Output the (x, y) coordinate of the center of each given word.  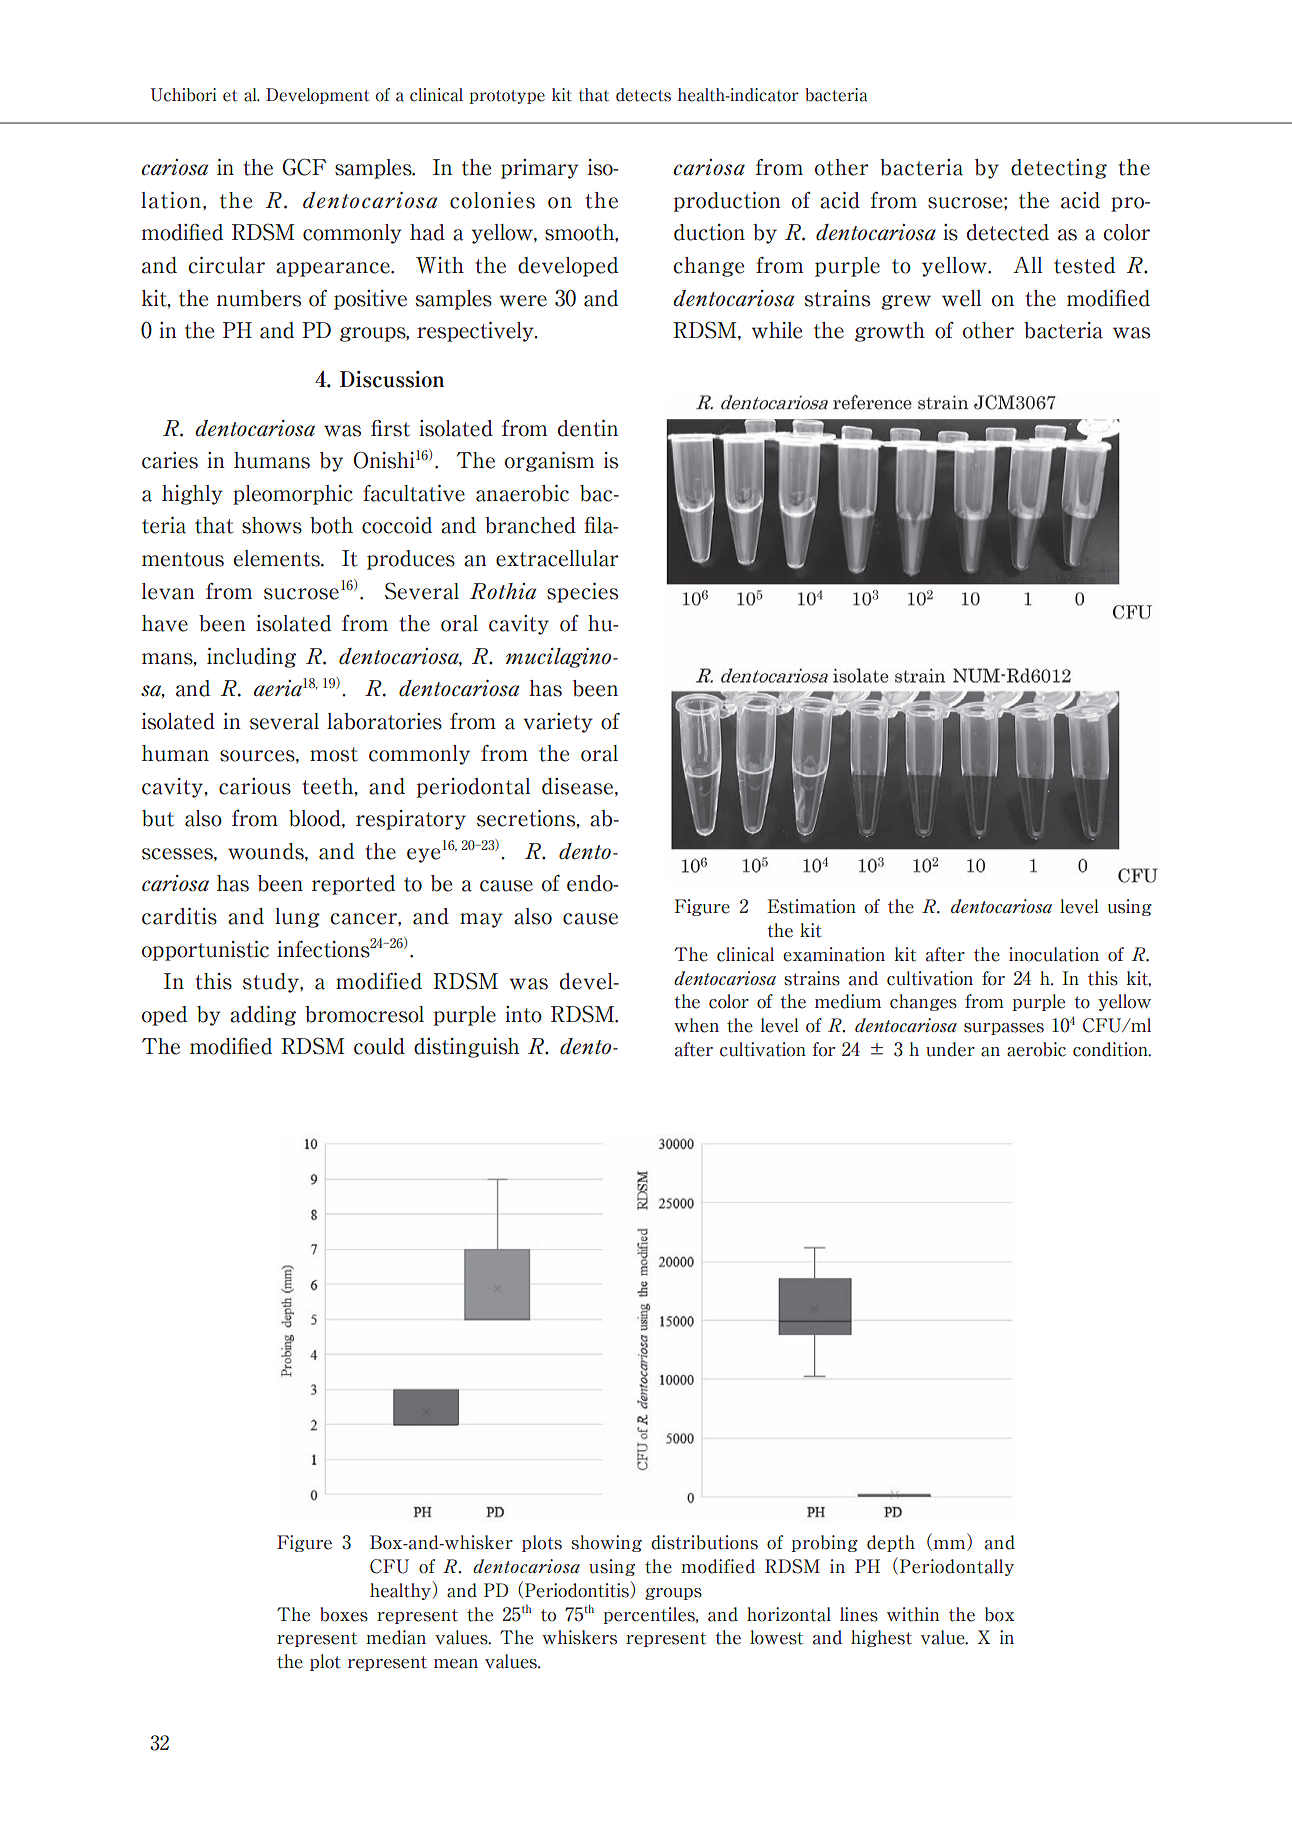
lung (297, 918)
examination (834, 954)
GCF (304, 167)
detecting (1059, 169)
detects (643, 95)
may (481, 920)
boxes (344, 1614)
